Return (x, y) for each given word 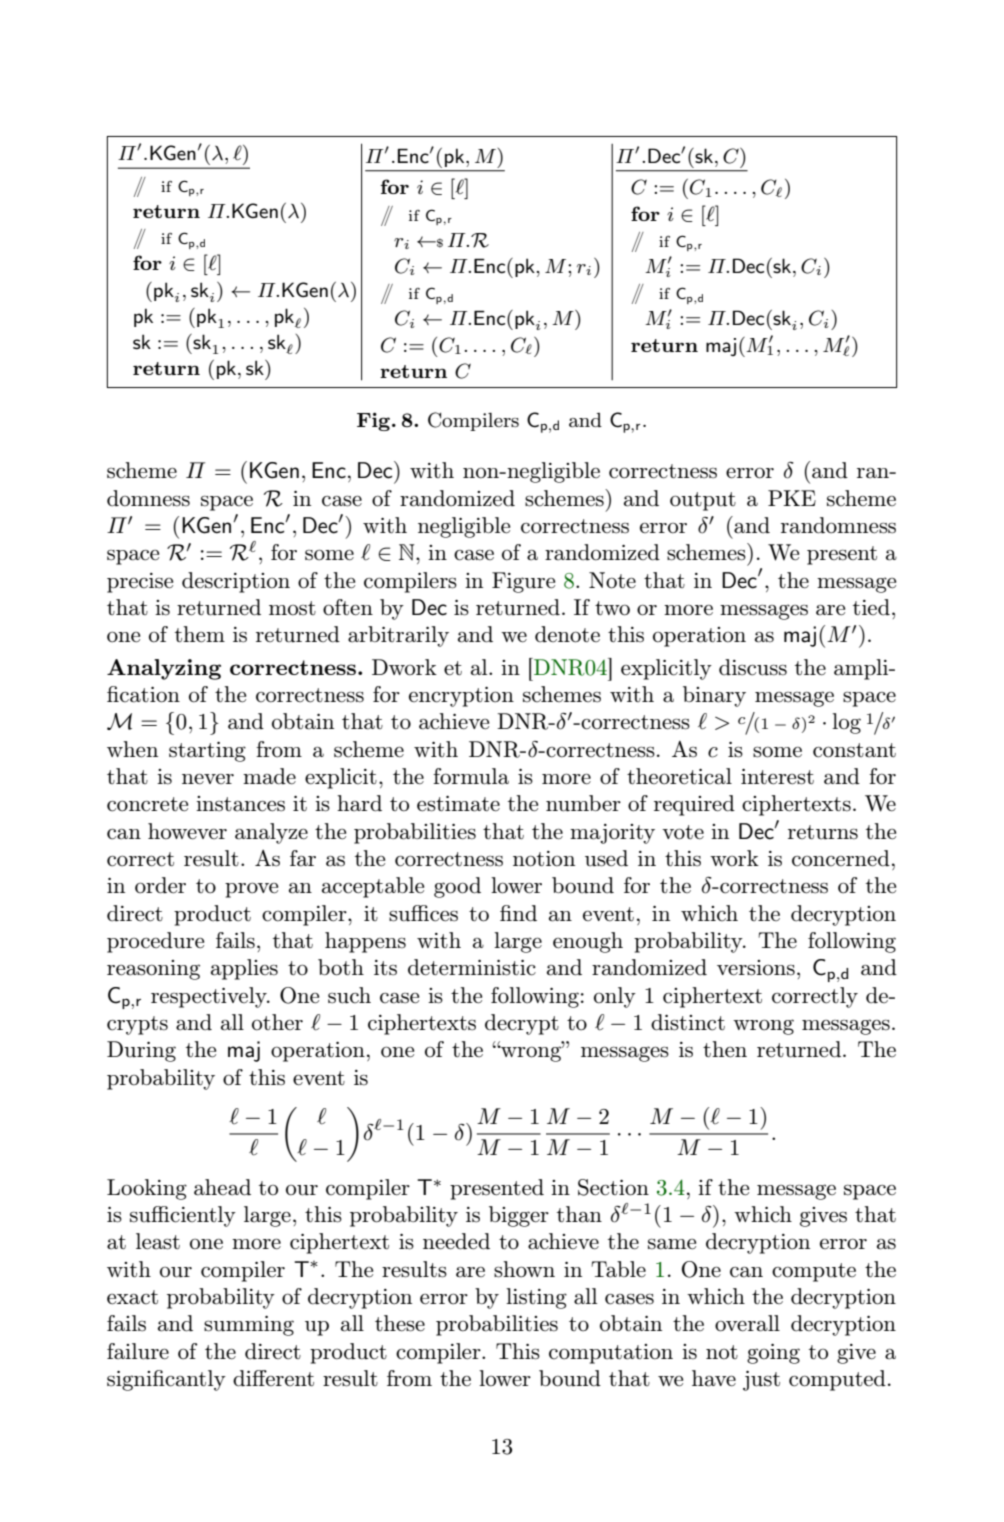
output (703, 501)
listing (536, 1298)
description (236, 582)
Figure (523, 582)
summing (249, 1326)
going (773, 1354)
